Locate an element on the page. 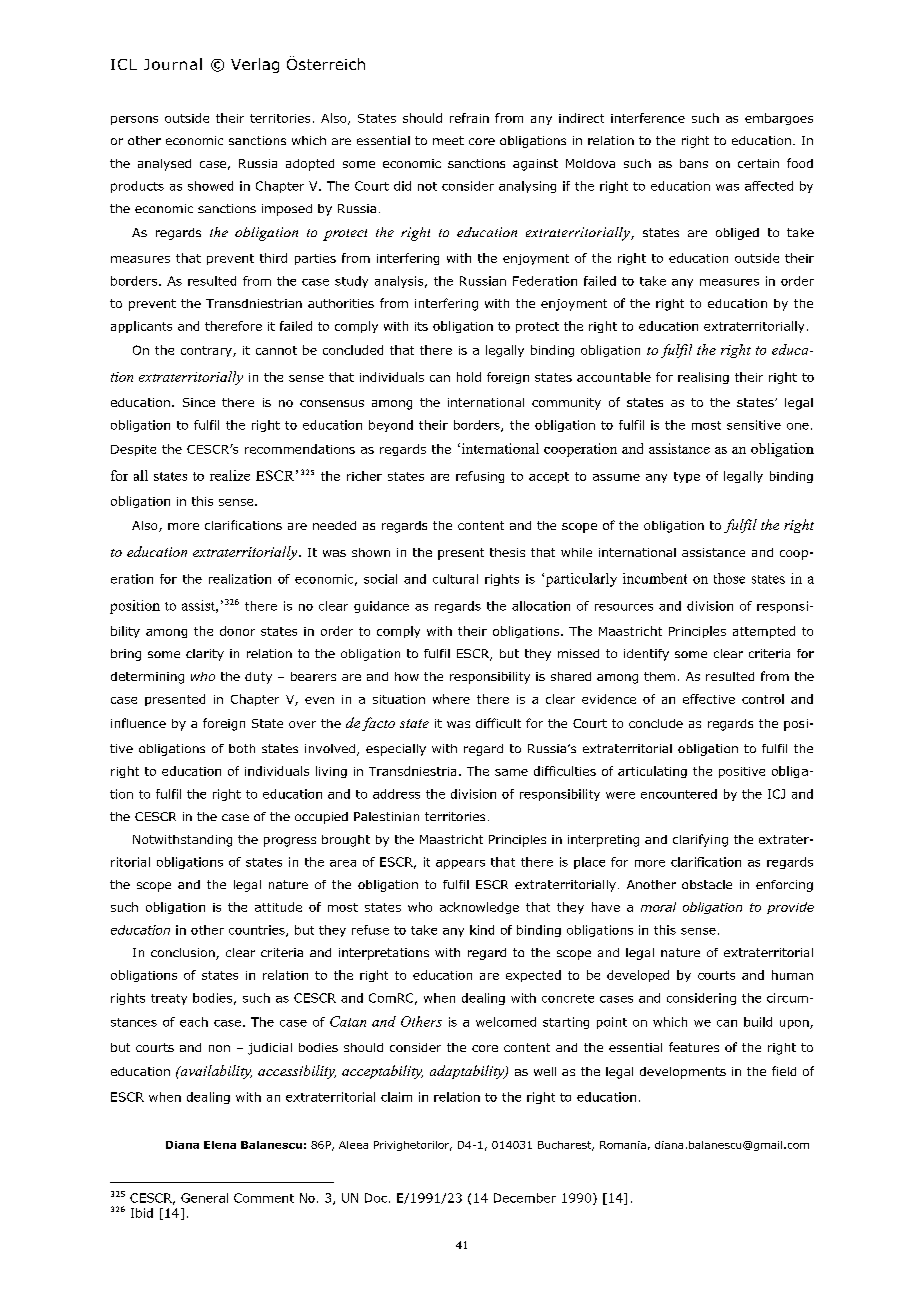 This page has width=924, height=1308. General is located at coordinates (204, 1198).
